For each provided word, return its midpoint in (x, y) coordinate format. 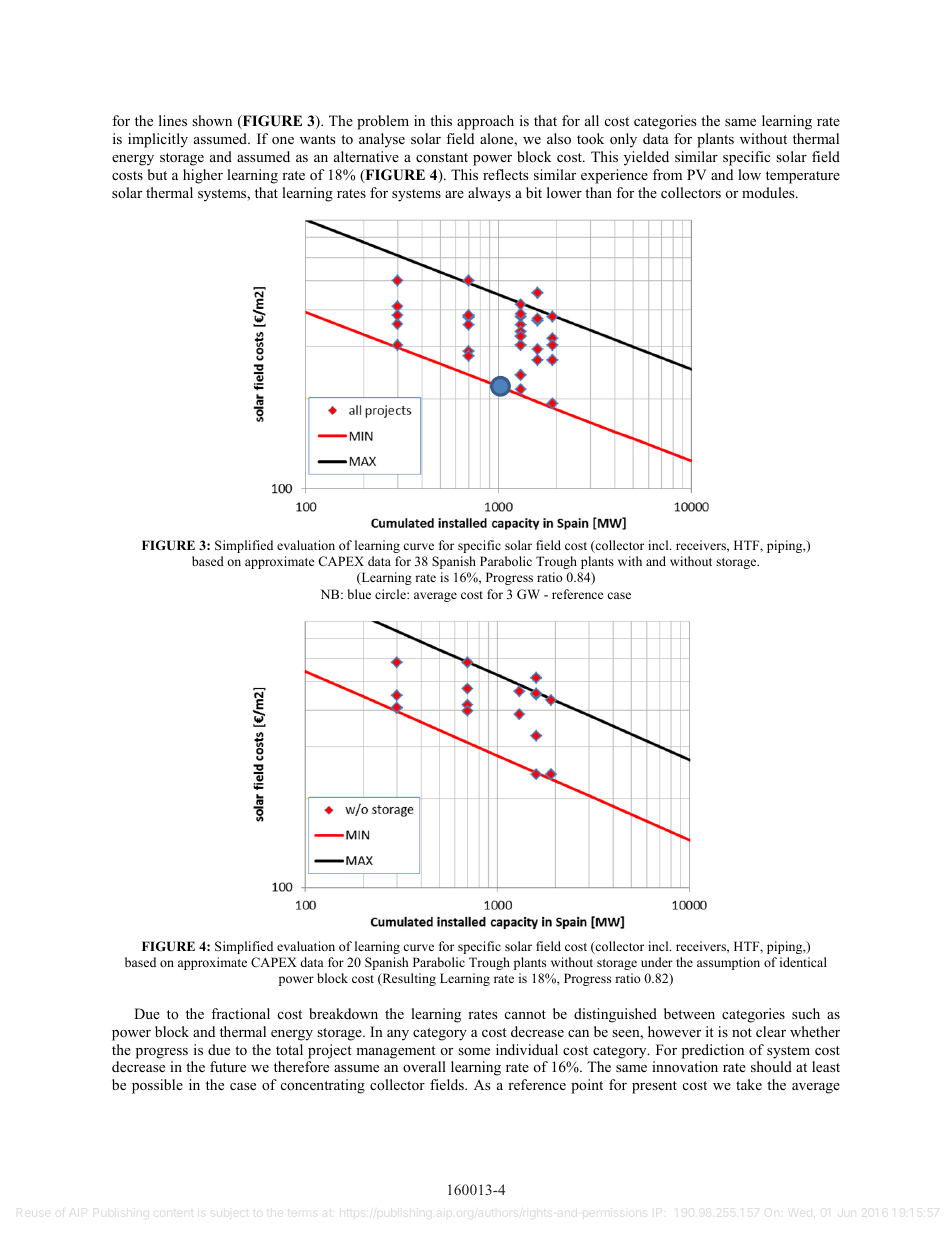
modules (769, 192)
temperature (803, 177)
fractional (240, 1014)
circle (391, 594)
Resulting (408, 979)
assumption (728, 963)
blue (359, 594)
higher (203, 176)
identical (803, 962)
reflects (505, 174)
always (489, 194)
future (228, 1066)
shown (212, 121)
